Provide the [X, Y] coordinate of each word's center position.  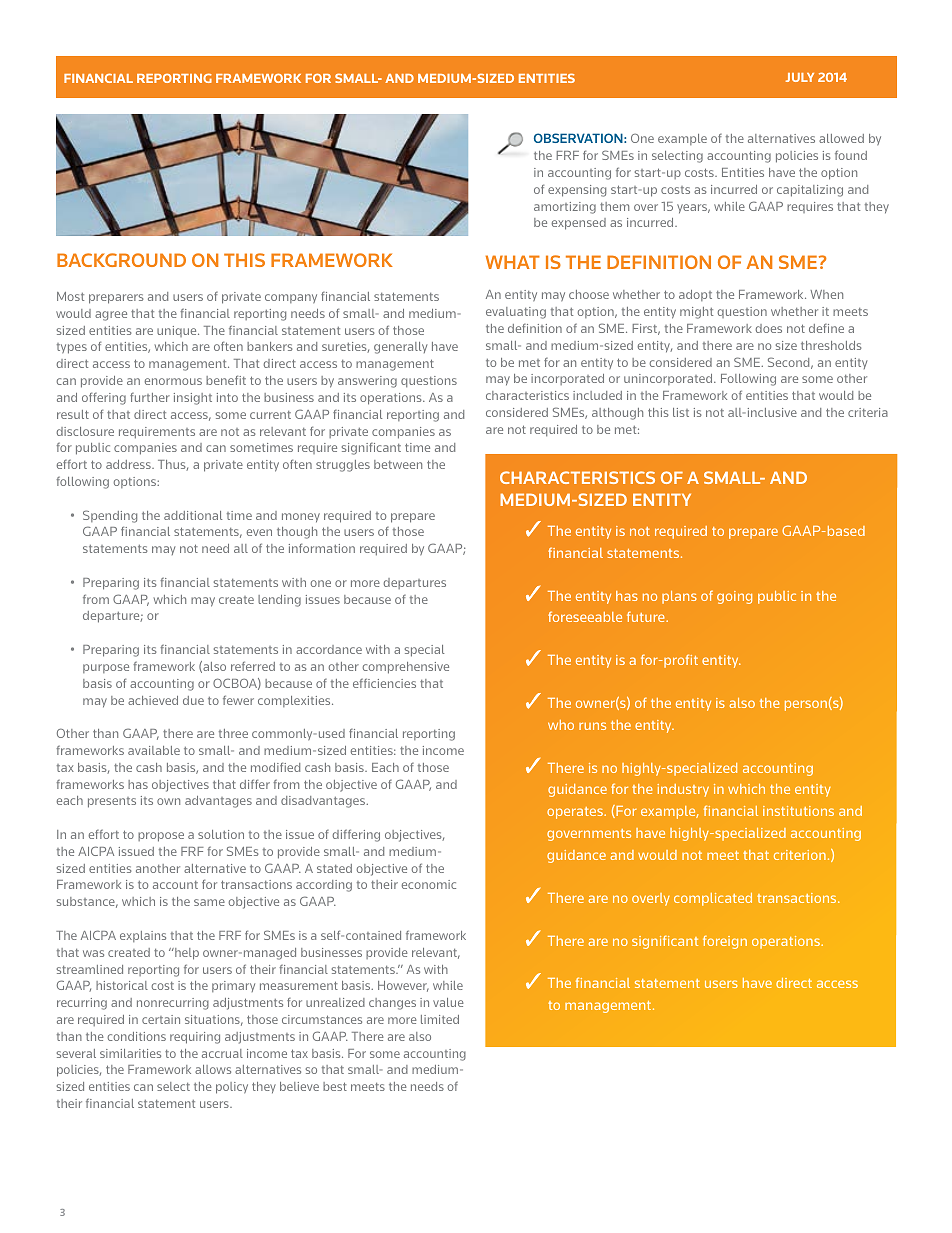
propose [161, 837]
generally [400, 348]
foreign [725, 942]
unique [178, 331]
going [734, 597]
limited [440, 1019]
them [614, 206]
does [768, 328]
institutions [798, 811]
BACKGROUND [121, 260]
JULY [800, 77]
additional [193, 515]
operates [576, 813]
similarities [130, 1053]
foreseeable [585, 616]
